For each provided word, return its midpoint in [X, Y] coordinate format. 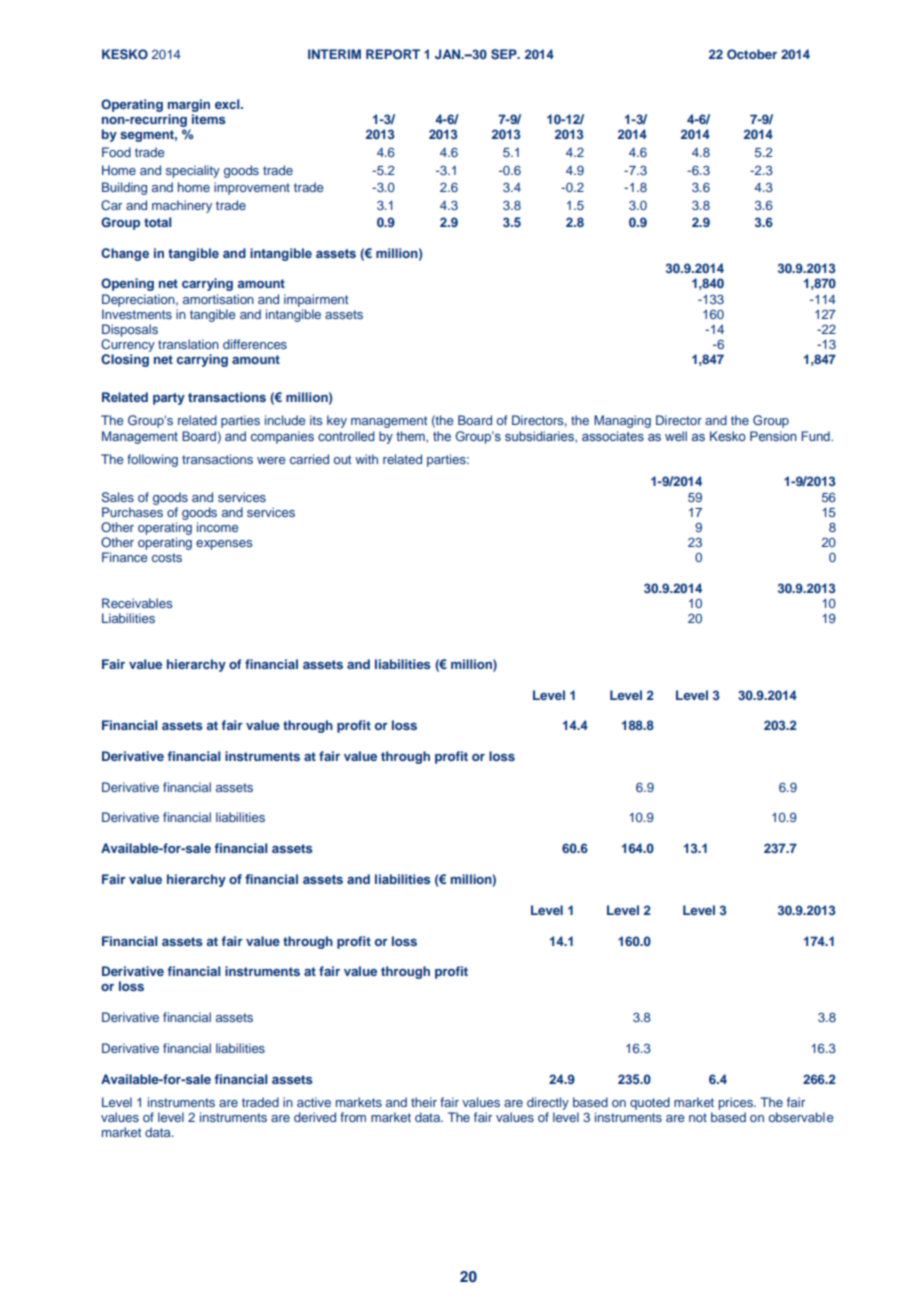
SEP [505, 54]
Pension [773, 436]
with [366, 459]
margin [189, 105]
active [314, 1102]
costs [167, 557]
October [752, 54]
